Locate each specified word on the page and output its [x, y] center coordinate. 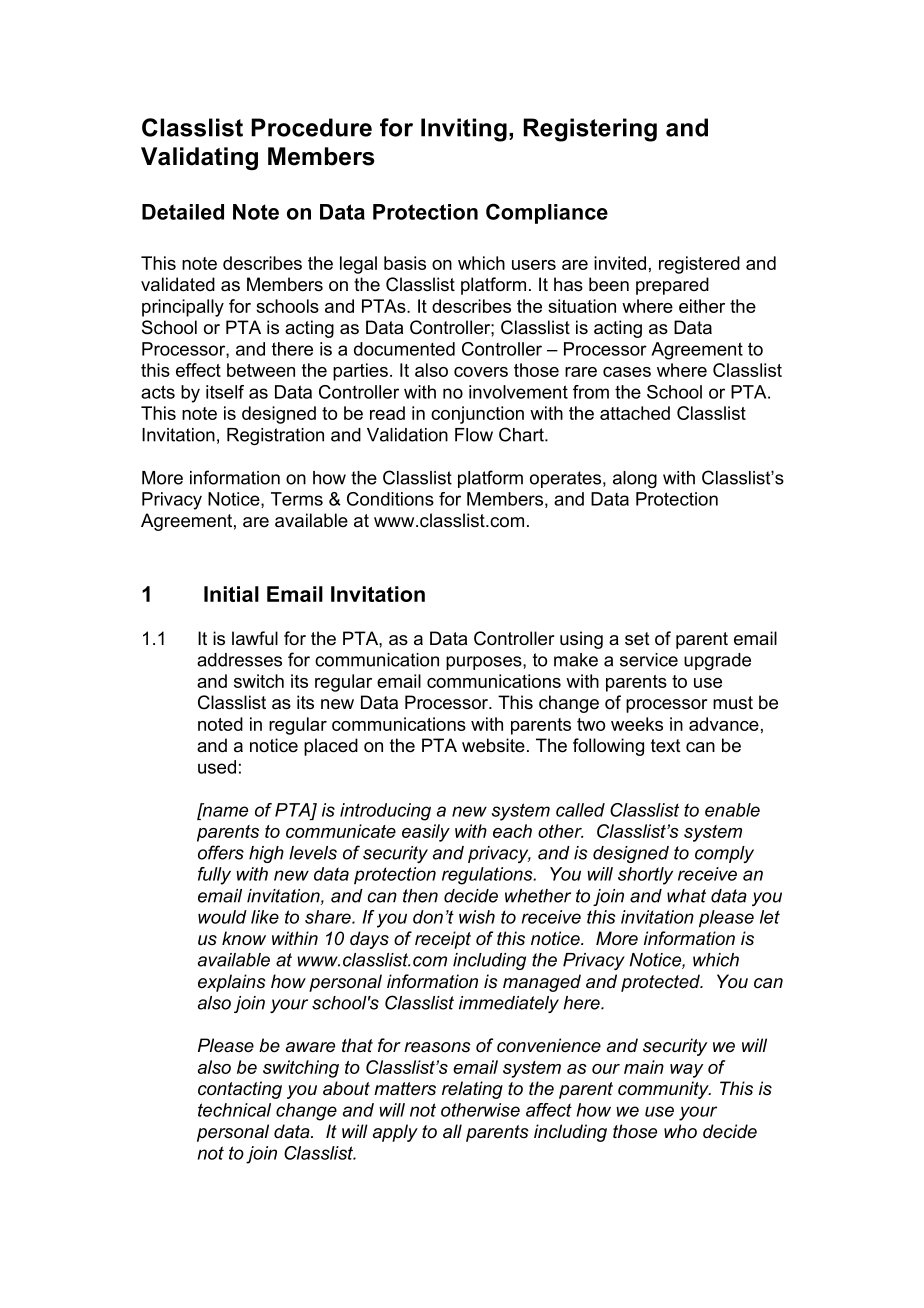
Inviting [464, 130]
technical [234, 1110]
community [664, 1090]
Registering [590, 130]
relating [472, 1090]
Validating [199, 158]
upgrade [717, 661]
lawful [255, 638]
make [576, 660]
